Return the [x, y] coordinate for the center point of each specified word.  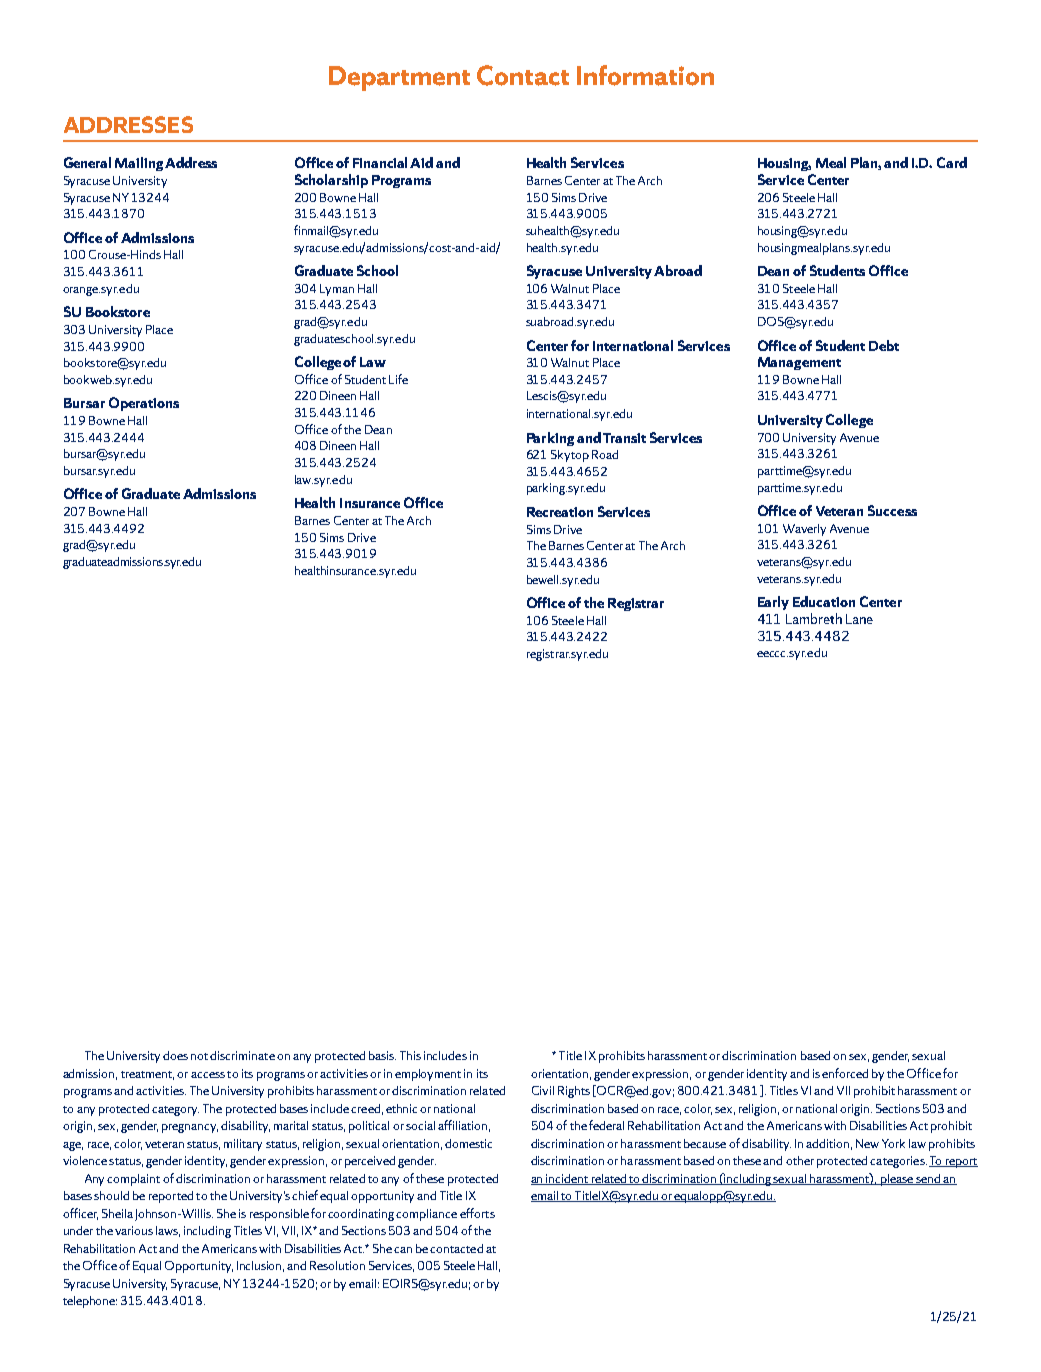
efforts [477, 1213]
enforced [845, 1073]
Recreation [560, 512]
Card [952, 162]
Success [892, 510]
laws [168, 1231]
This [410, 1055]
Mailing [139, 164]
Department [399, 78]
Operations [144, 404]
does [175, 1055]
